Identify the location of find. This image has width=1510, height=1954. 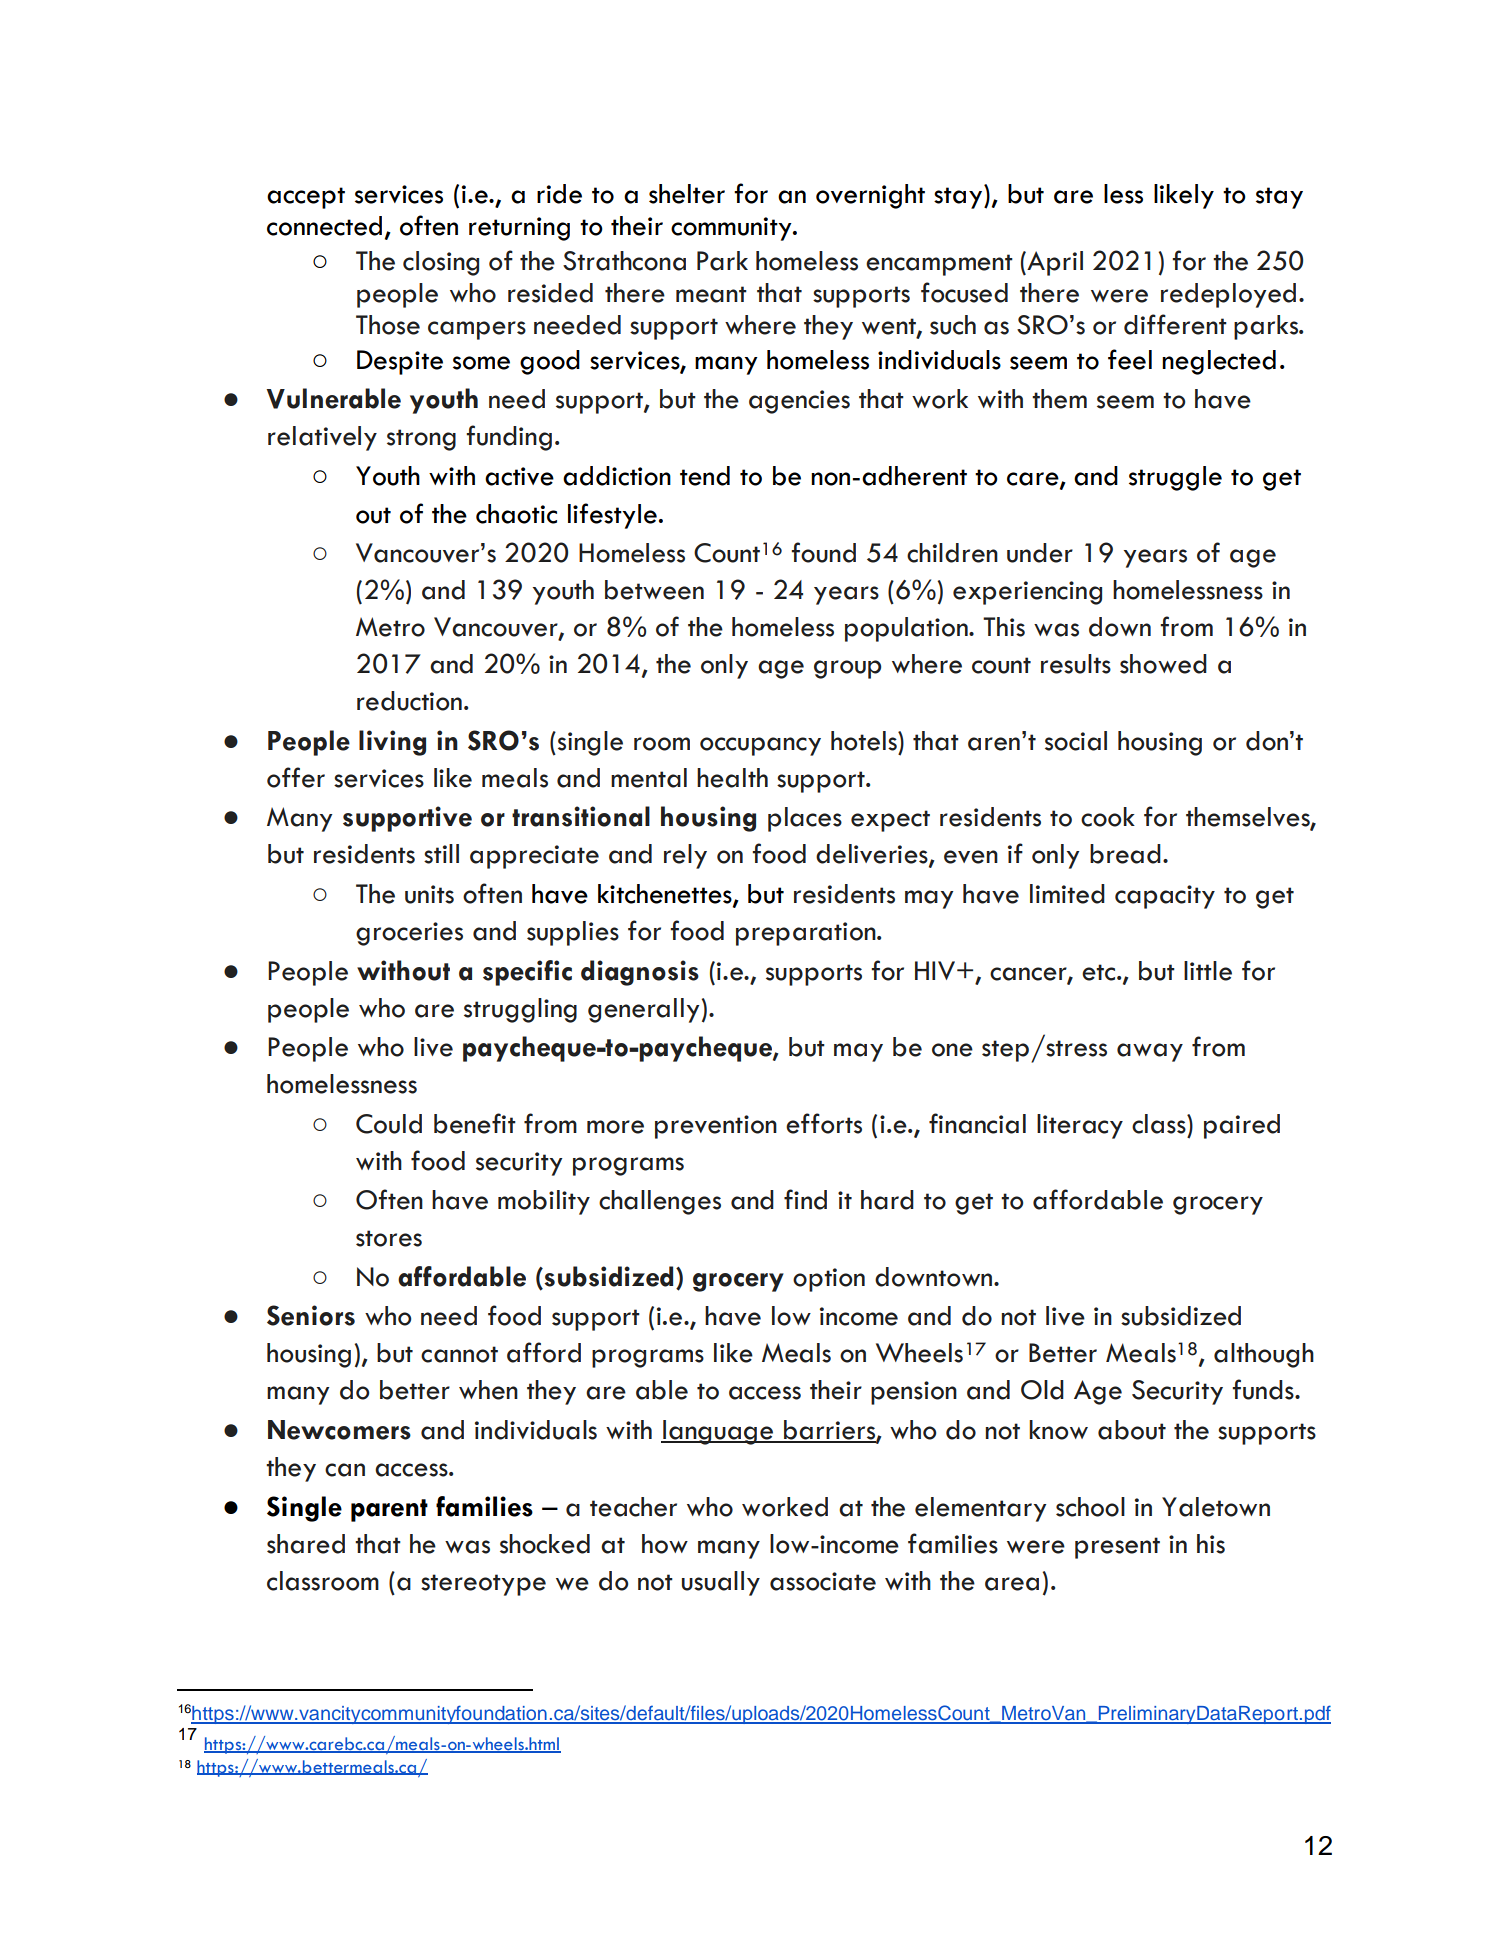
(805, 1199).
